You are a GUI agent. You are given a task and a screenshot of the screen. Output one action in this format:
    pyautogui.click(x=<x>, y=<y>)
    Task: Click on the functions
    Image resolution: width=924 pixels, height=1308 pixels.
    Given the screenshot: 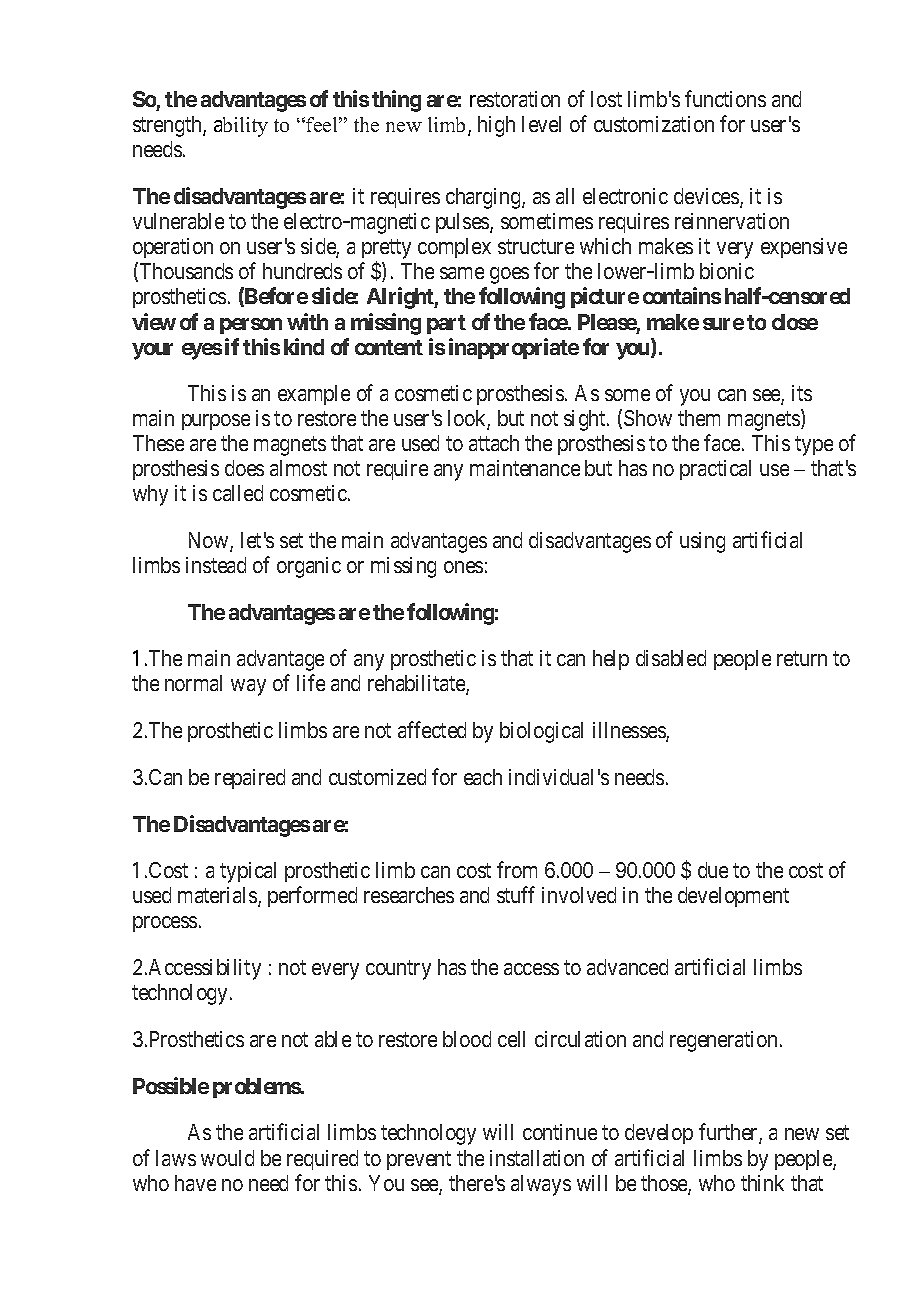 What is the action you would take?
    pyautogui.click(x=725, y=98)
